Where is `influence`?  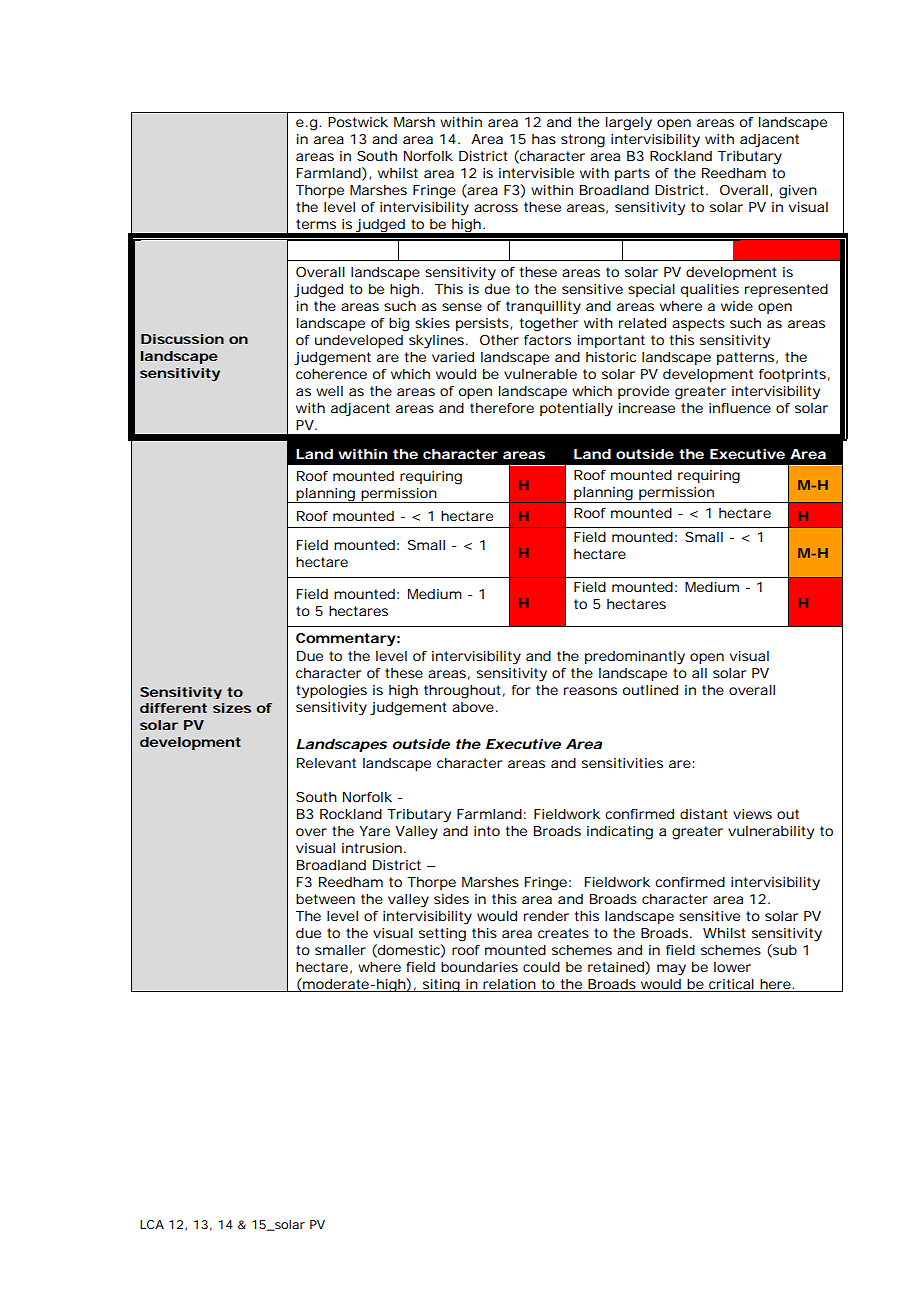
influence is located at coordinates (740, 408).
